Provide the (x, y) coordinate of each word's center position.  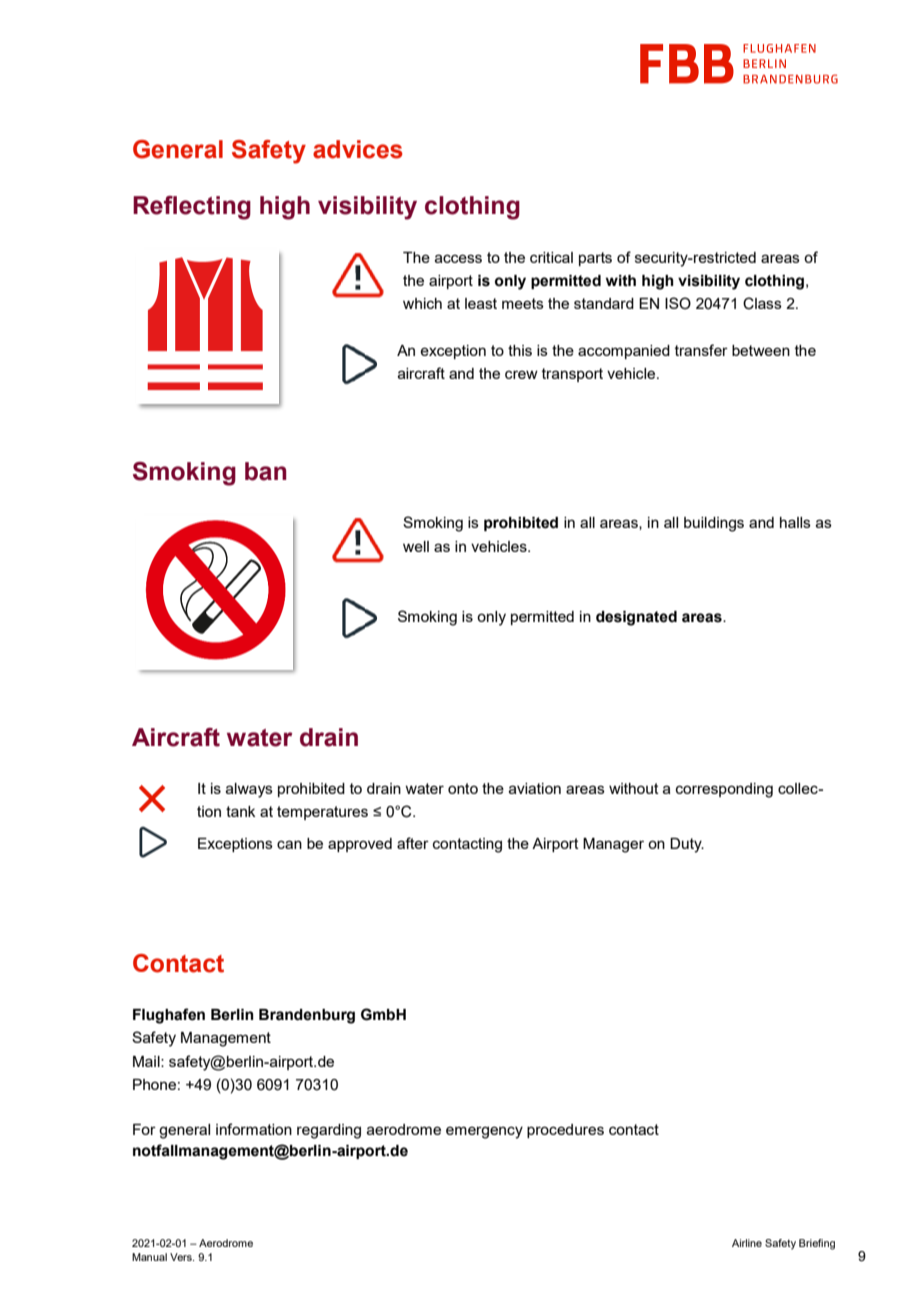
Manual (149, 1257)
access (458, 258)
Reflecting (192, 208)
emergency (484, 1132)
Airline (747, 1243)
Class (762, 303)
